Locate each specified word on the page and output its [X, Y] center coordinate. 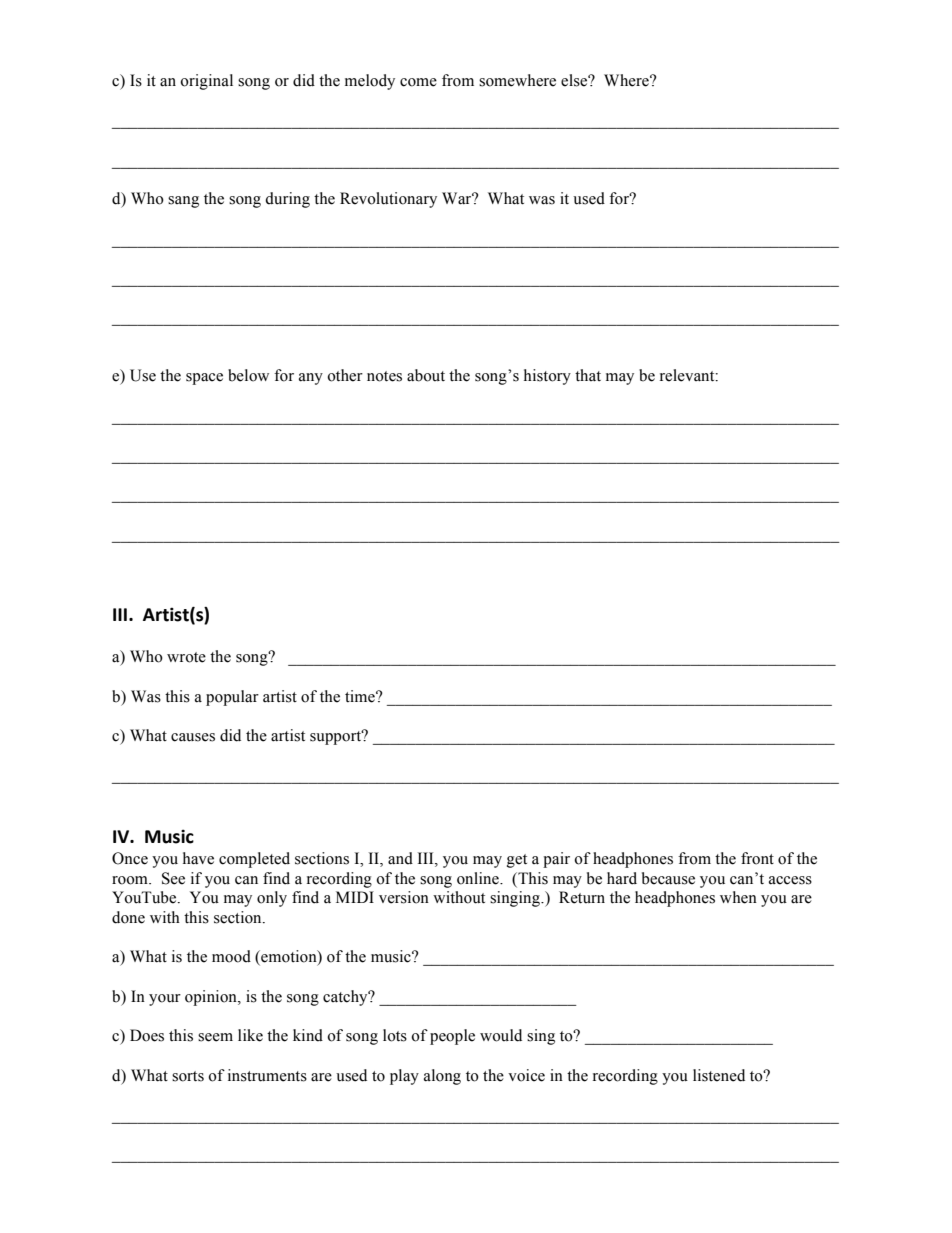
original [206, 82]
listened [719, 1075]
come [418, 82]
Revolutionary [388, 200]
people [452, 1037]
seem [215, 1037]
